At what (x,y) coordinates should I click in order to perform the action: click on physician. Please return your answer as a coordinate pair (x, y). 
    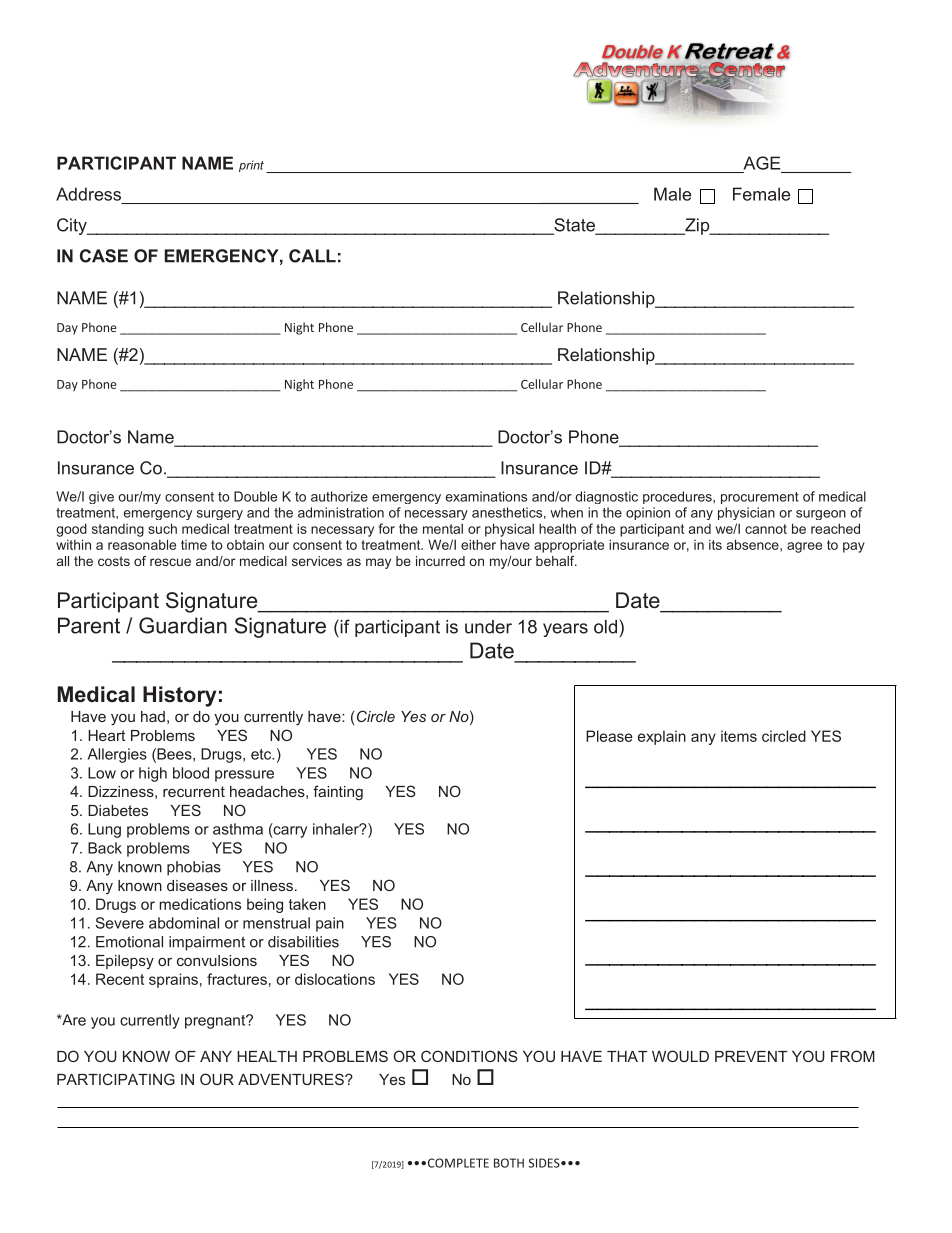
    Looking at the image, I should click on (746, 513).
